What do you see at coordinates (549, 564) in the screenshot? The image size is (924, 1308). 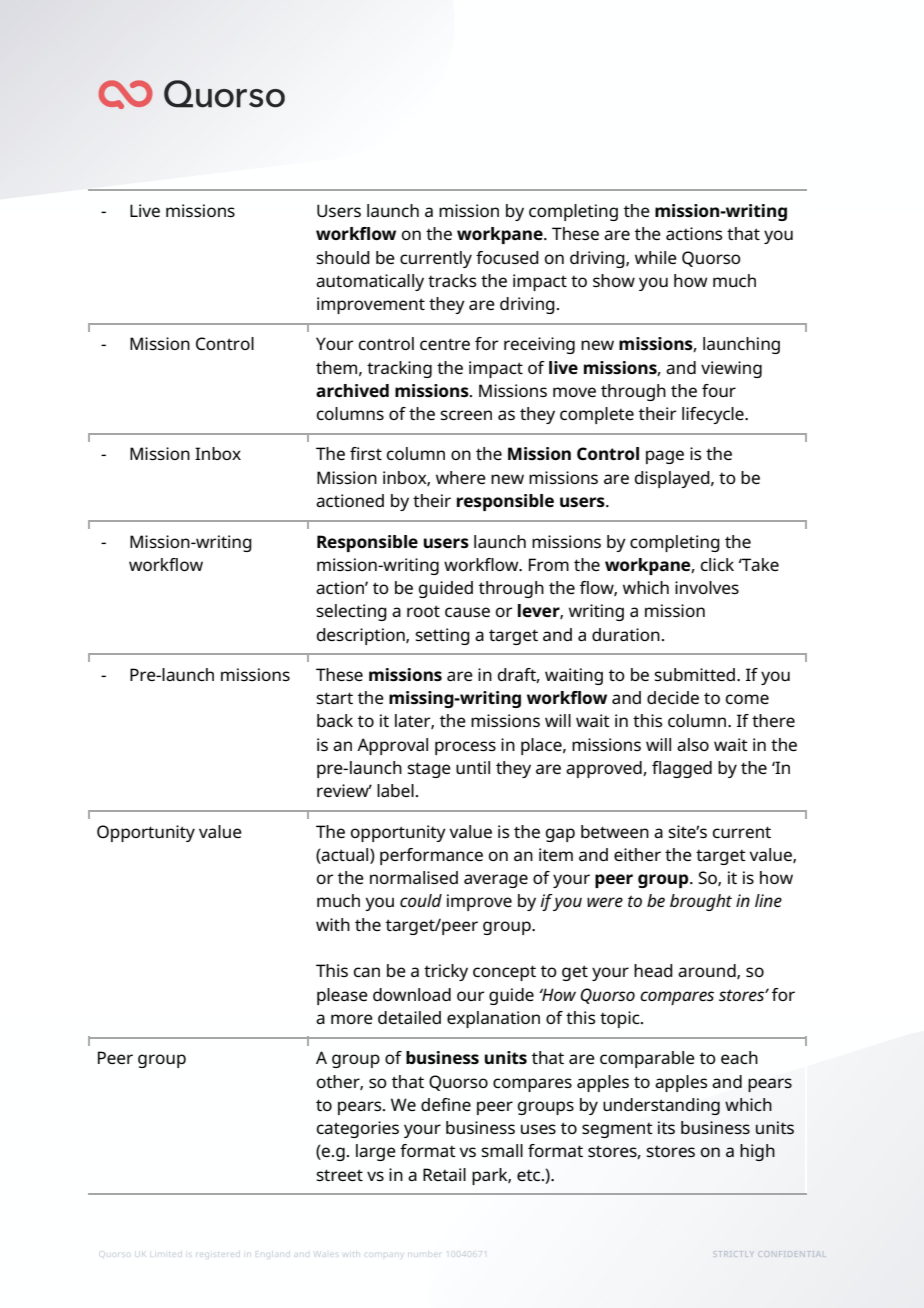 I see `From` at bounding box center [549, 564].
